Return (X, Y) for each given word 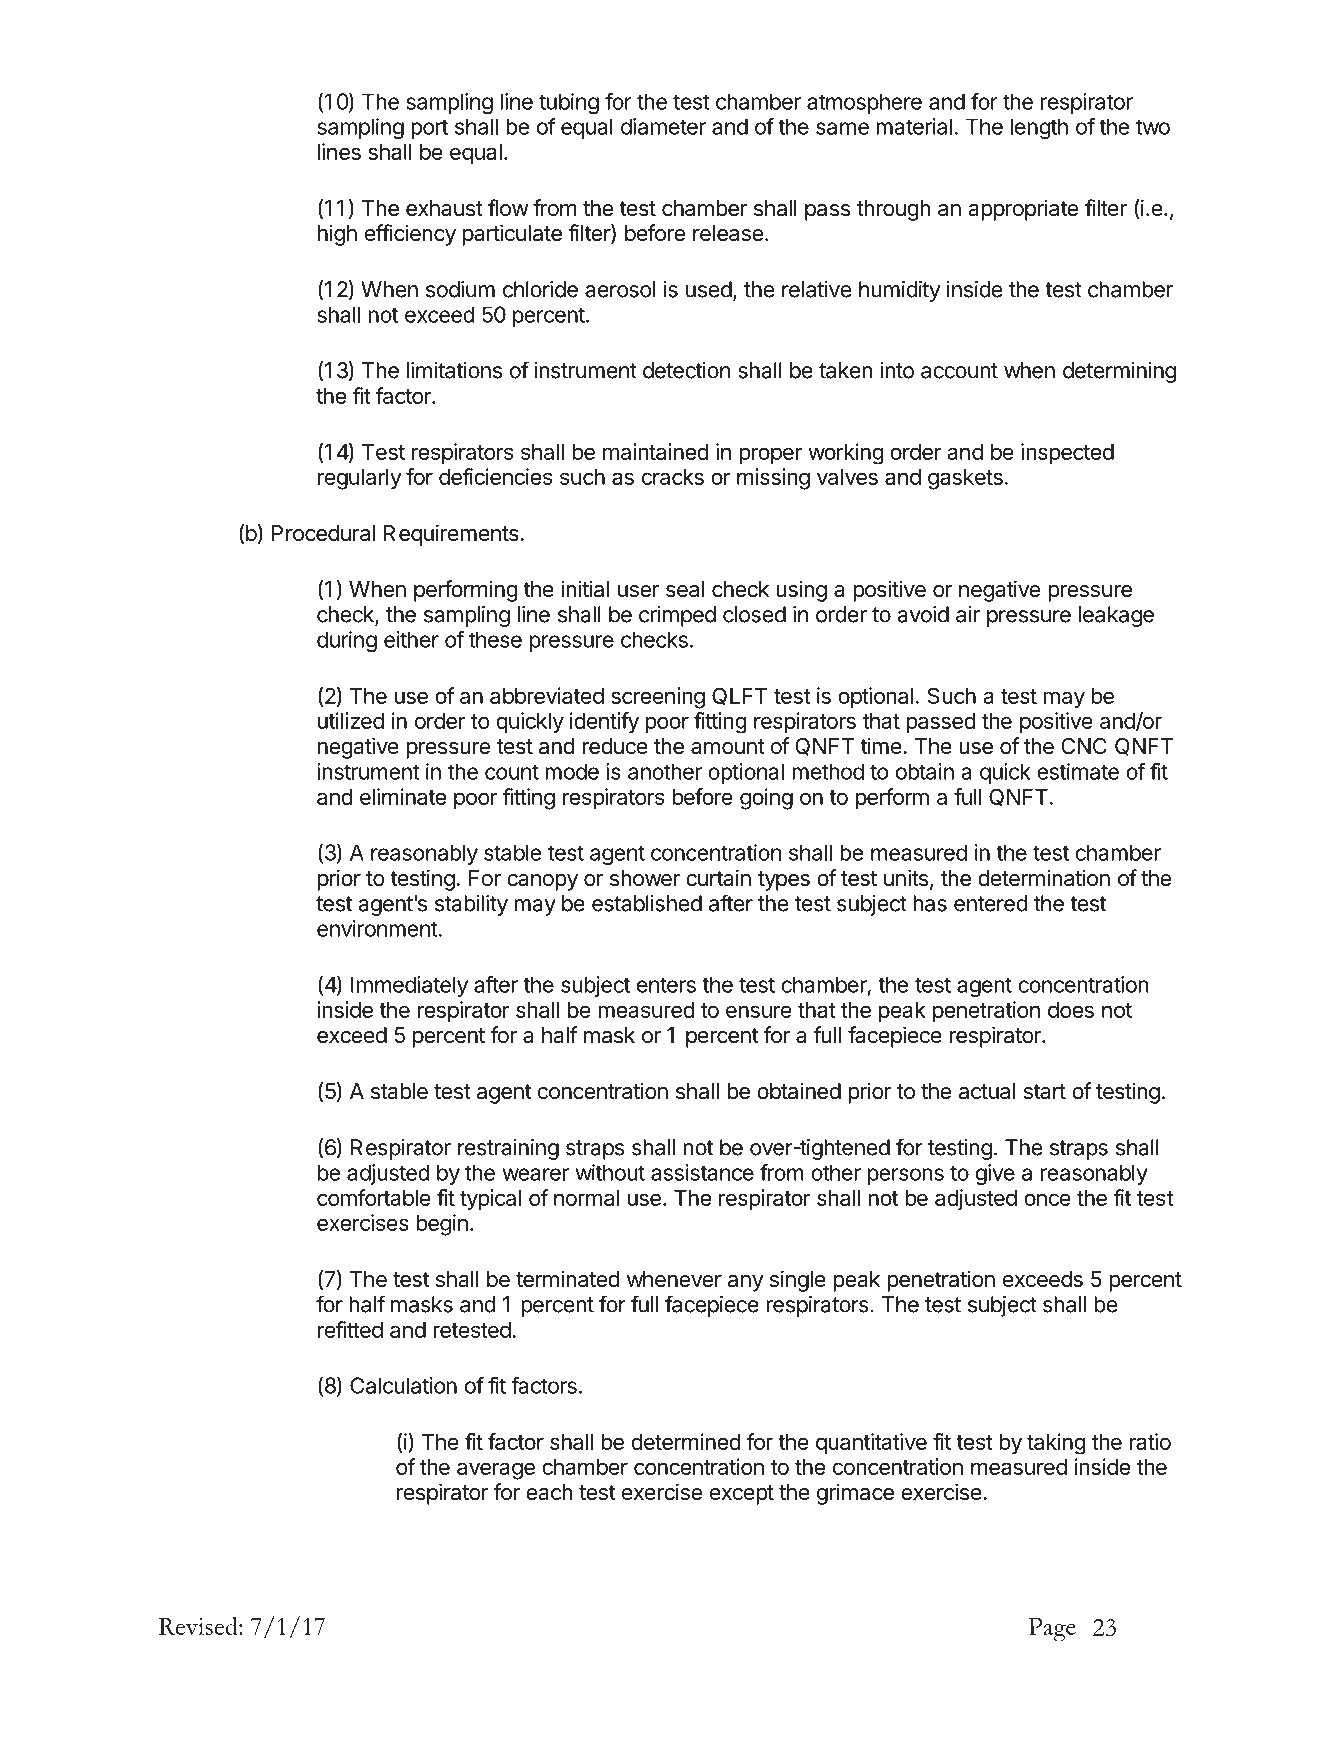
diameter (663, 126)
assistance (702, 1172)
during (347, 641)
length (1039, 128)
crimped (677, 616)
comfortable (374, 1197)
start (1045, 1092)
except (742, 1495)
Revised (199, 1626)
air (968, 614)
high (337, 235)
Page (1052, 1629)
